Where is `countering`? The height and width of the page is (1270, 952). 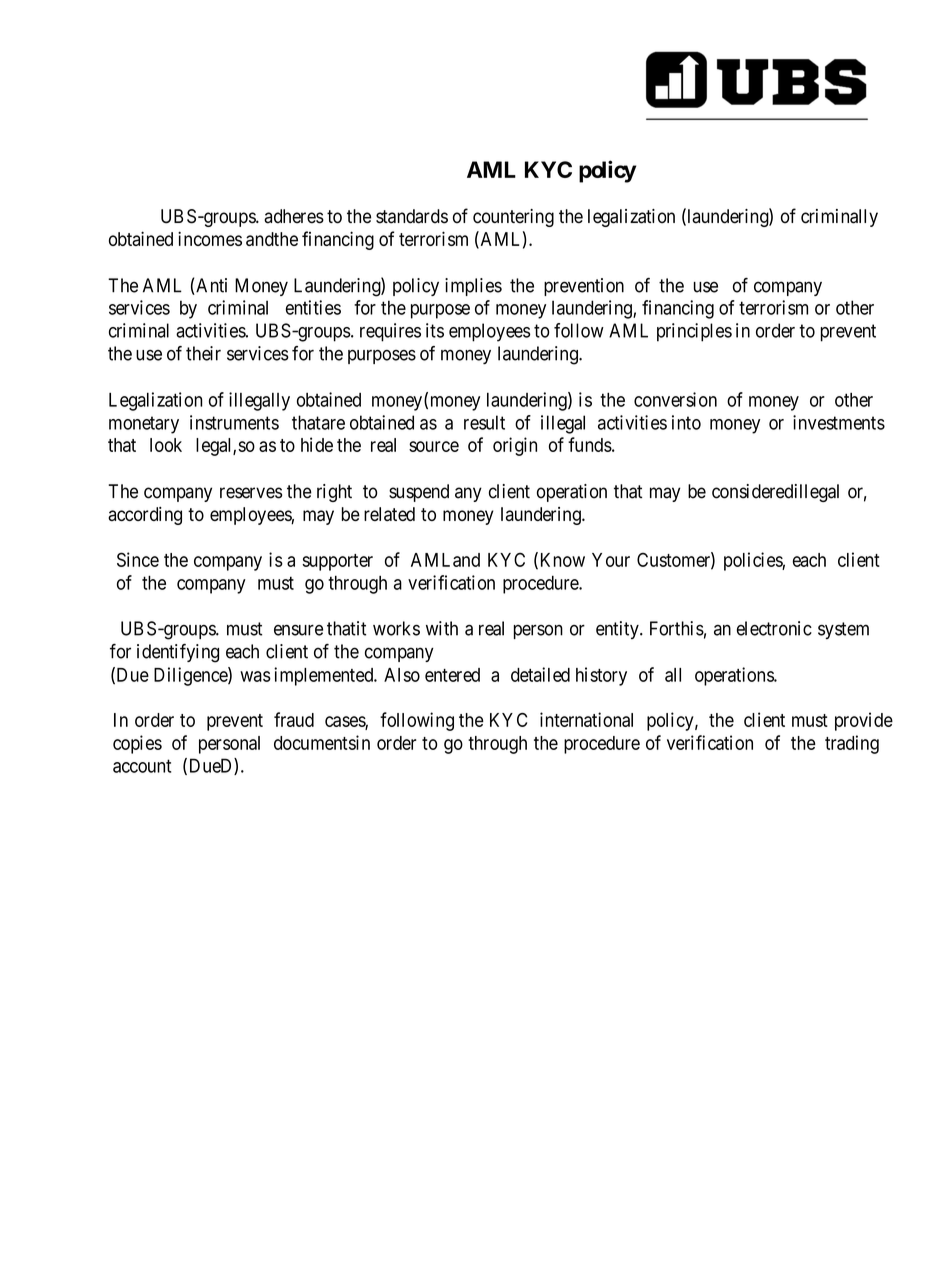
countering is located at coordinates (513, 218).
